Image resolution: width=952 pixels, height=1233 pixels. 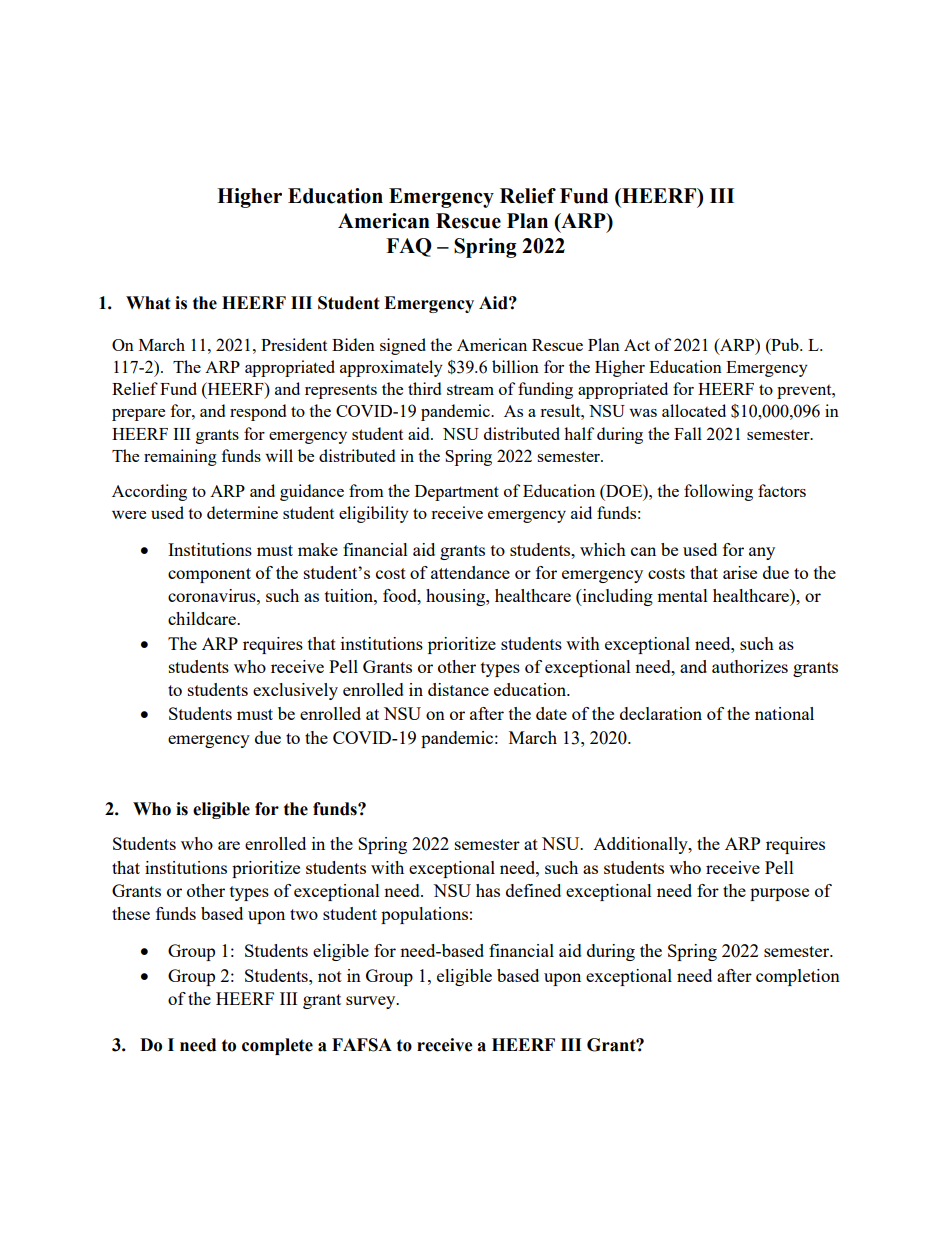 What do you see at coordinates (277, 1046) in the screenshot?
I see `complete` at bounding box center [277, 1046].
